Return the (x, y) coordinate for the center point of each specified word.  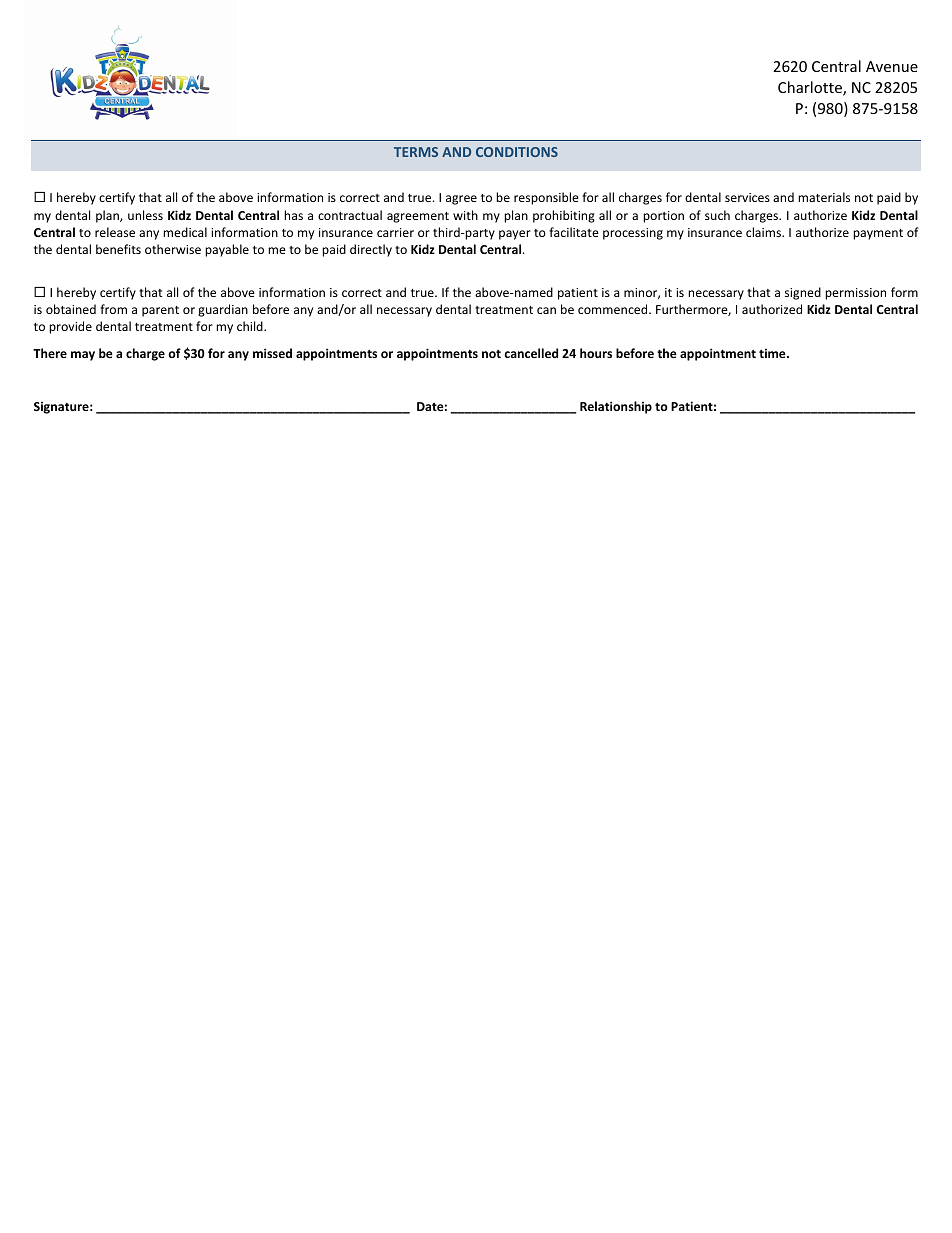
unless (145, 215)
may (83, 356)
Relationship (616, 407)
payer (515, 235)
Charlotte (811, 88)
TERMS (416, 152)
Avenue (892, 66)
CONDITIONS (517, 152)
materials (824, 197)
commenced (614, 309)
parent (160, 311)
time (773, 353)
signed (803, 293)
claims (764, 232)
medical (185, 232)
